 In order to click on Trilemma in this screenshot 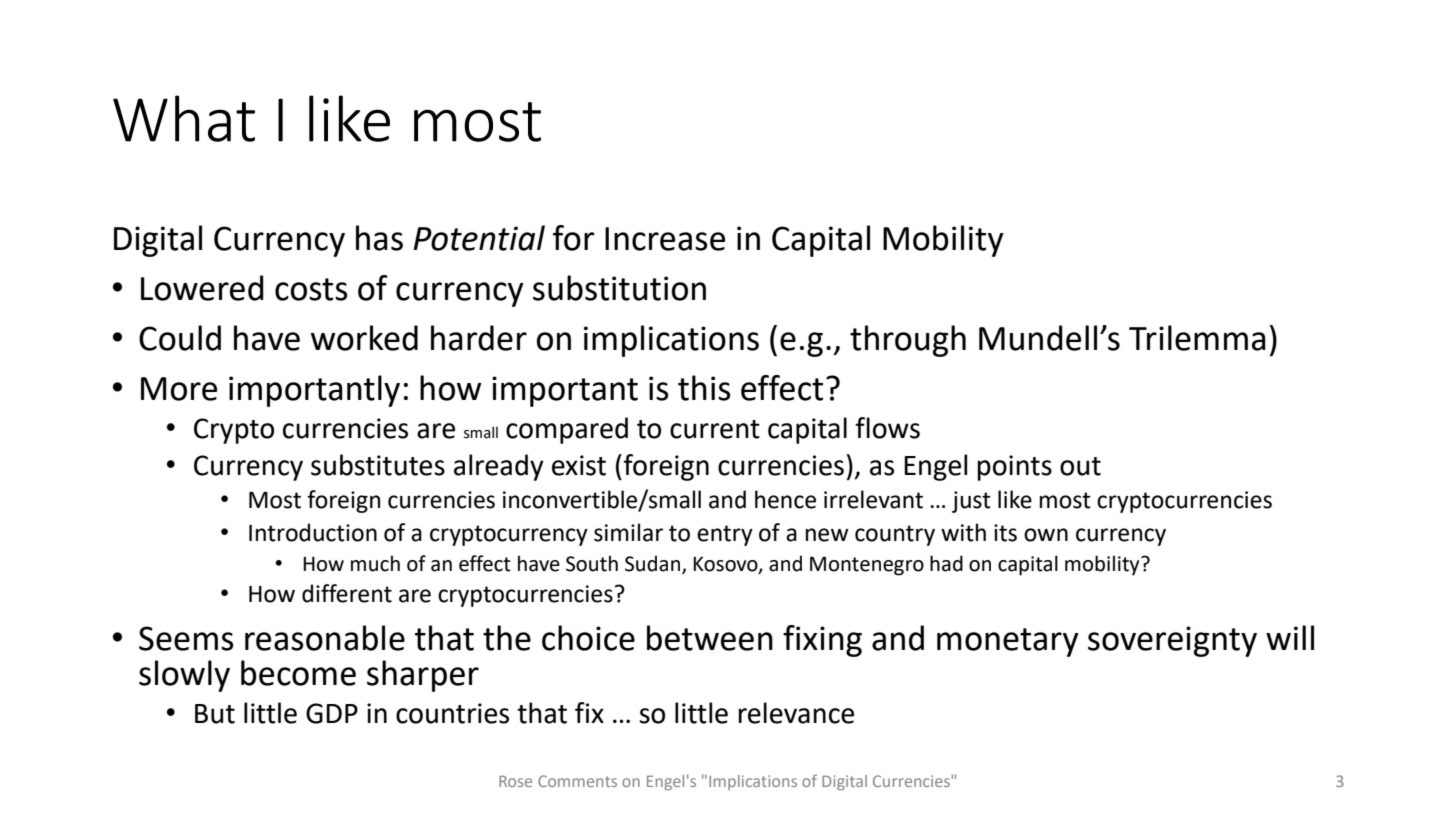, I will do `click(1197, 338)`.
